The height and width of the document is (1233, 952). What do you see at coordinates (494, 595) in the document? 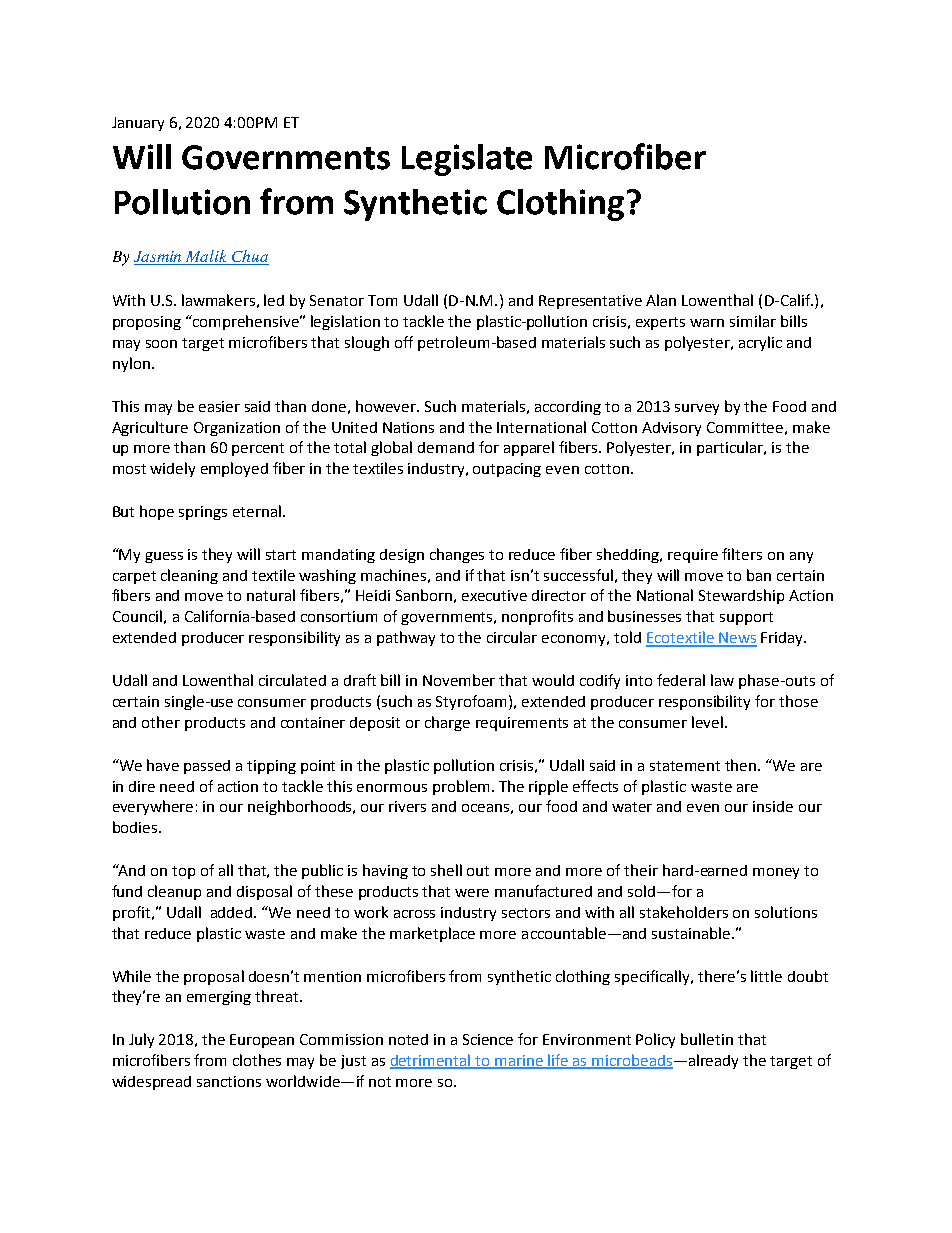
I see `executive` at bounding box center [494, 595].
